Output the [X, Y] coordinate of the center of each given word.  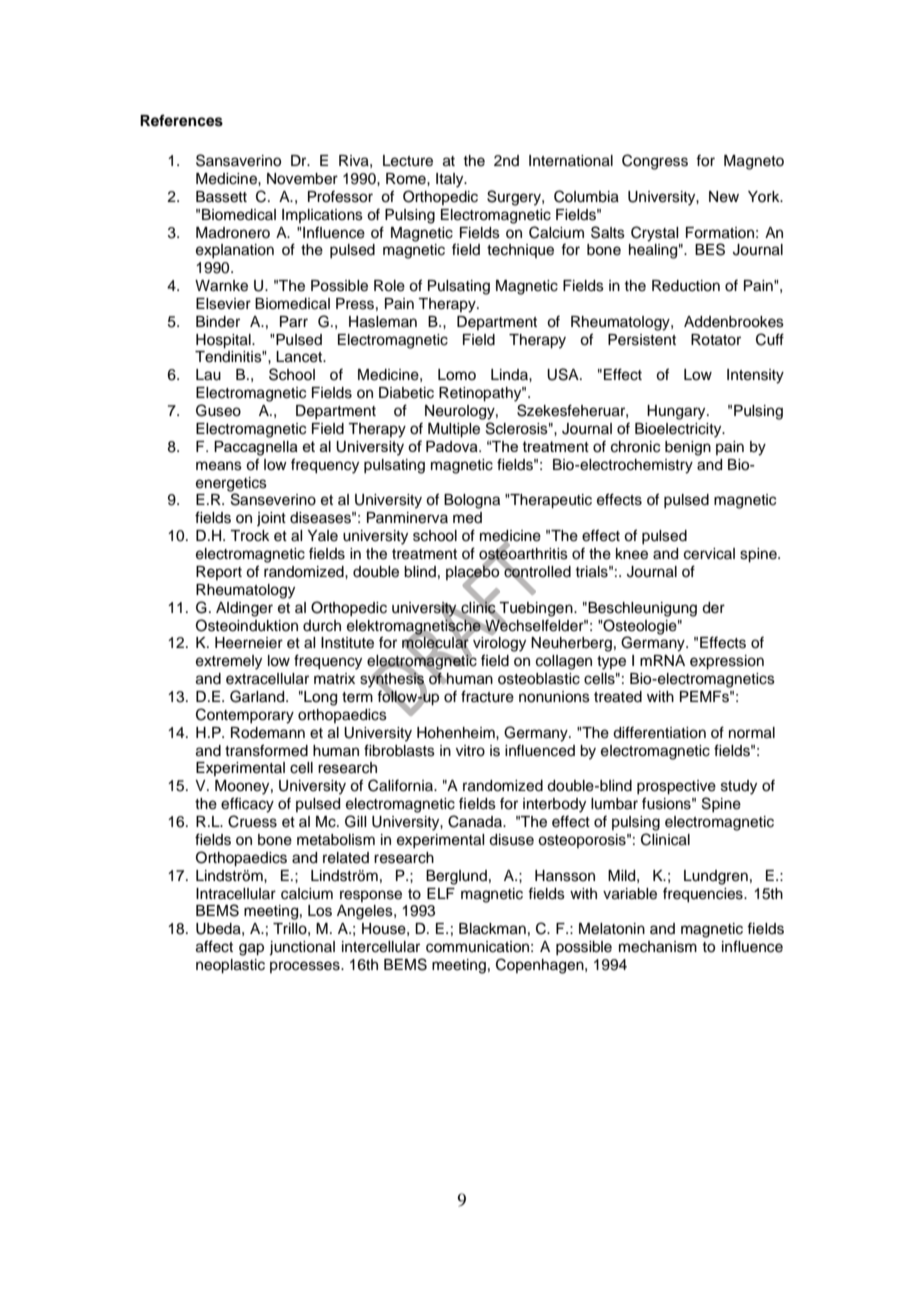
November [302, 179]
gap [251, 949]
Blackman [492, 929]
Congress [655, 162]
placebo [474, 573]
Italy [451, 180]
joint [271, 519]
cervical [709, 554]
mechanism [658, 947]
